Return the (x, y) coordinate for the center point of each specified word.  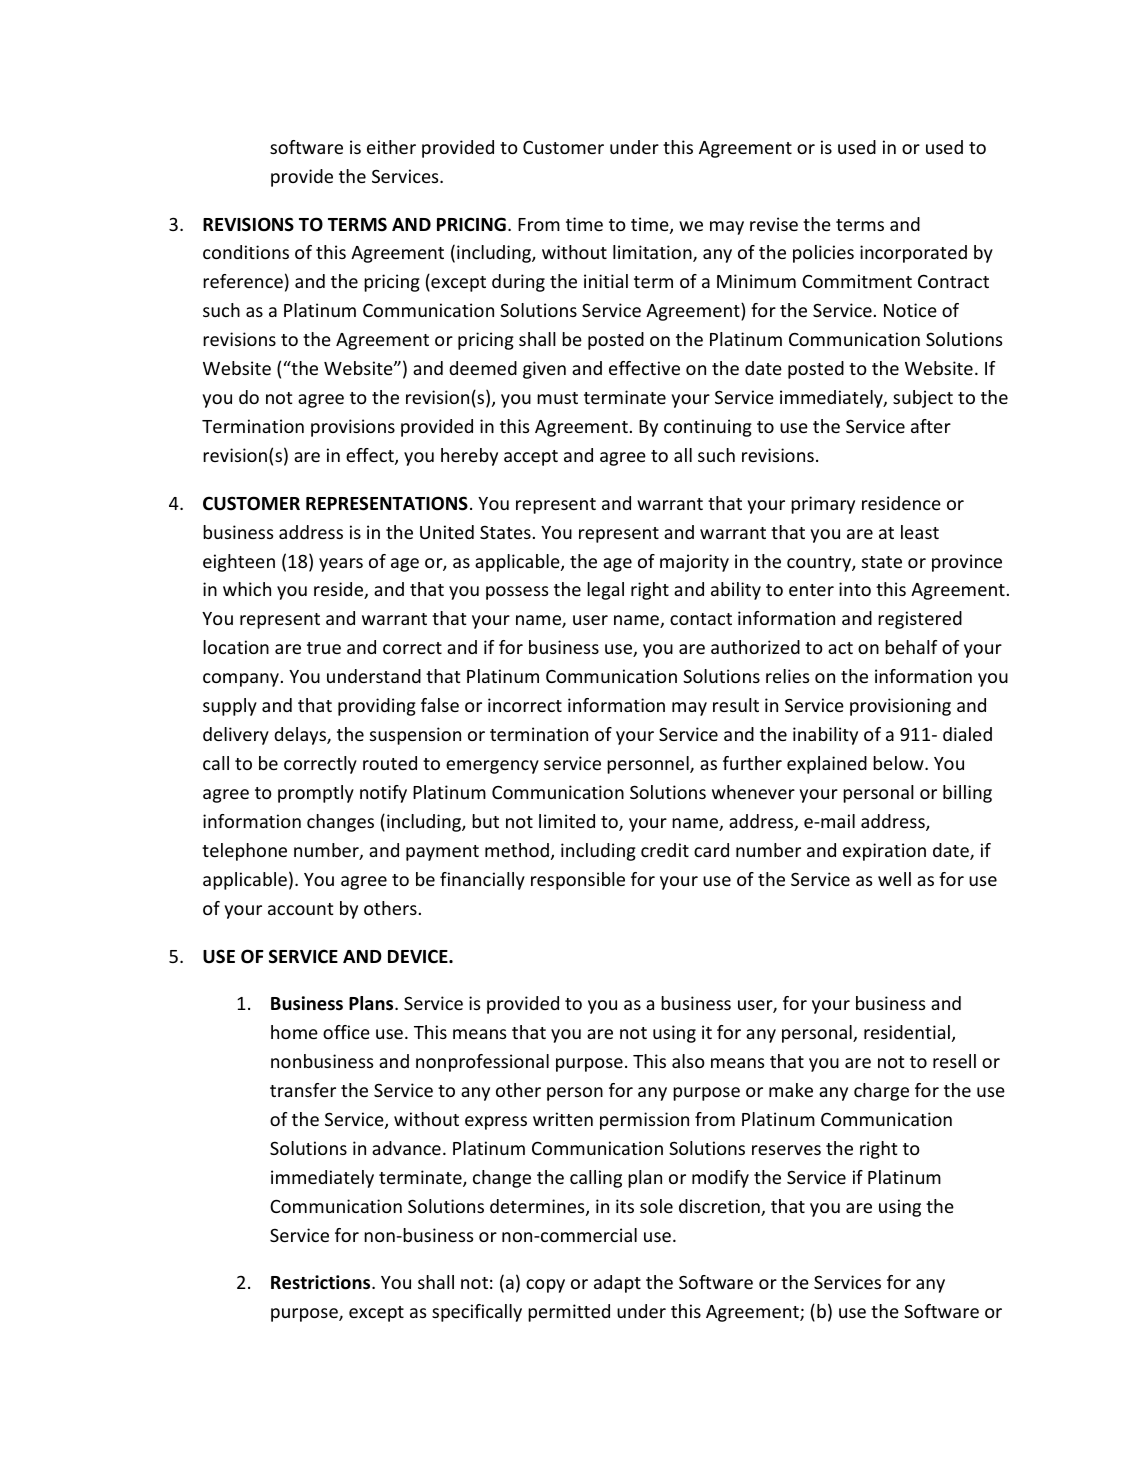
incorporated (913, 254)
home (294, 1032)
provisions (353, 428)
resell (954, 1061)
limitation (653, 253)
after (931, 426)
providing (377, 707)
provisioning (900, 707)
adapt (617, 1284)
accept (531, 458)
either (391, 147)
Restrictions (322, 1282)
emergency (492, 767)
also (688, 1061)
